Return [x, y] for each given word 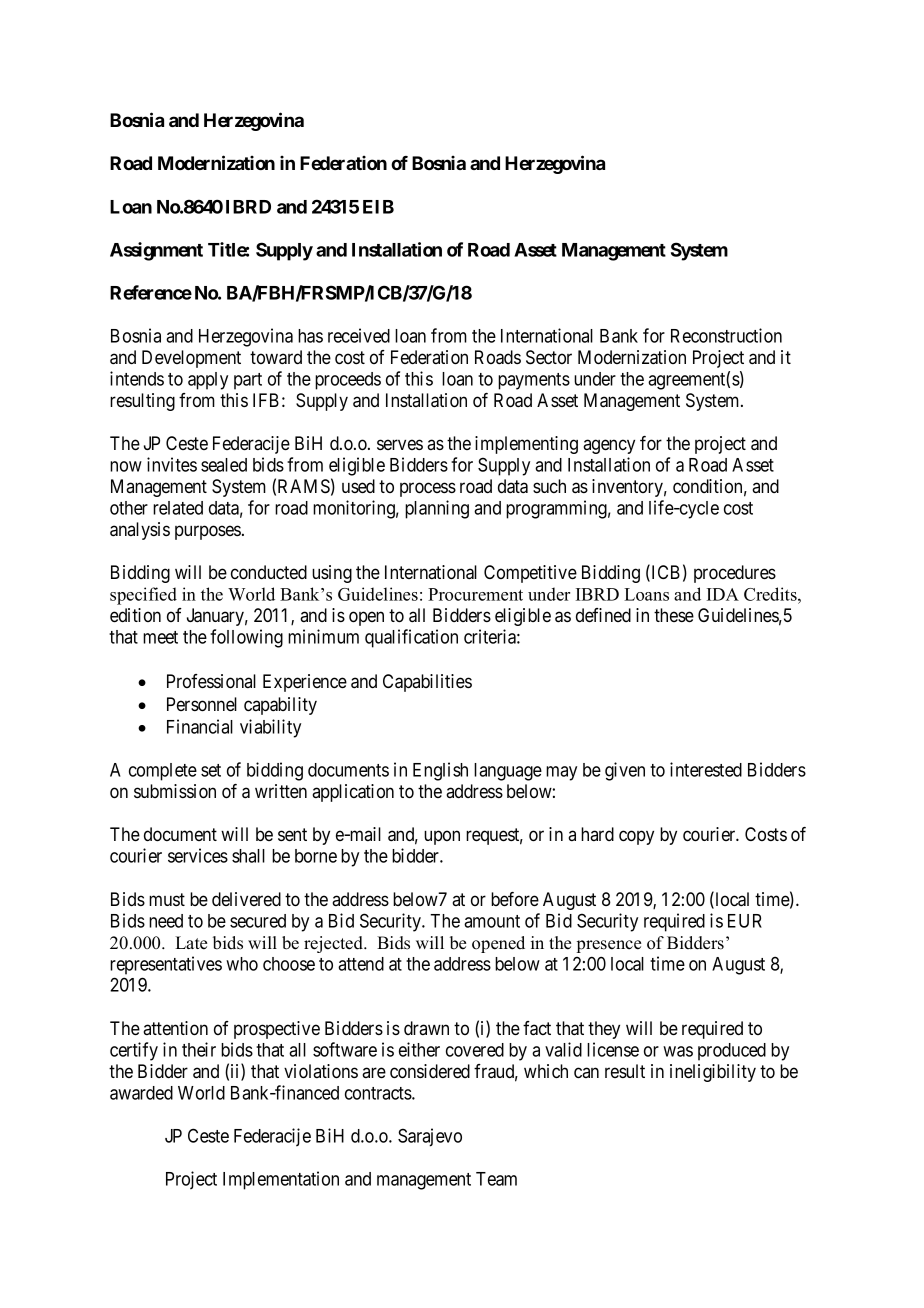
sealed [224, 465]
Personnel [202, 704]
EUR [745, 921]
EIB [378, 207]
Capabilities [427, 683]
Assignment [156, 251]
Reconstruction [726, 335]
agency [609, 446]
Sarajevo [430, 1137]
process [428, 489]
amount [492, 921]
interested [706, 769]
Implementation [281, 1180]
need [166, 921]
